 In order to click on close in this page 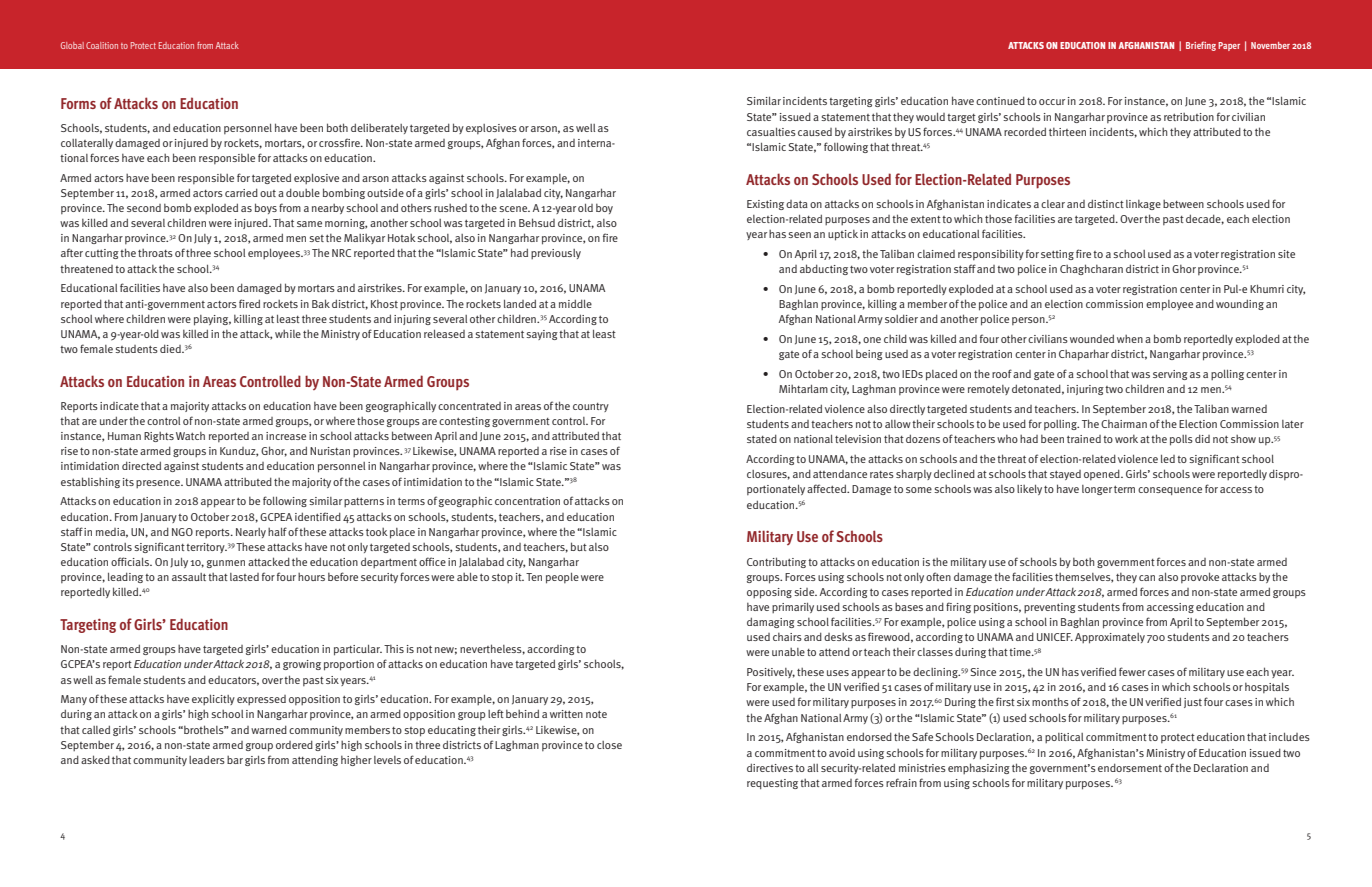, I will do `click(609, 745)`.
